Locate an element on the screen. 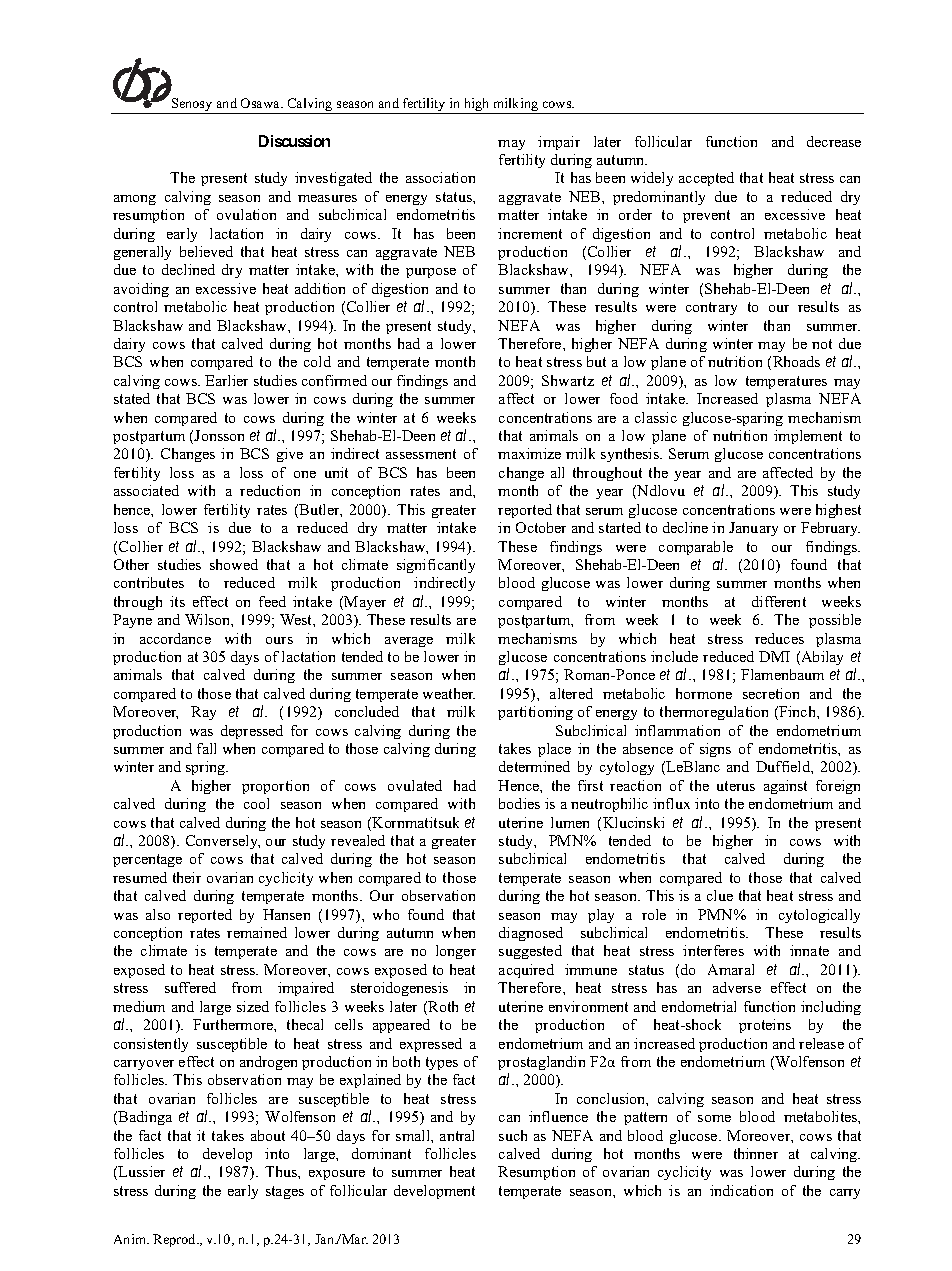 This screenshot has height=1271, width=952. ovulation is located at coordinates (246, 214).
